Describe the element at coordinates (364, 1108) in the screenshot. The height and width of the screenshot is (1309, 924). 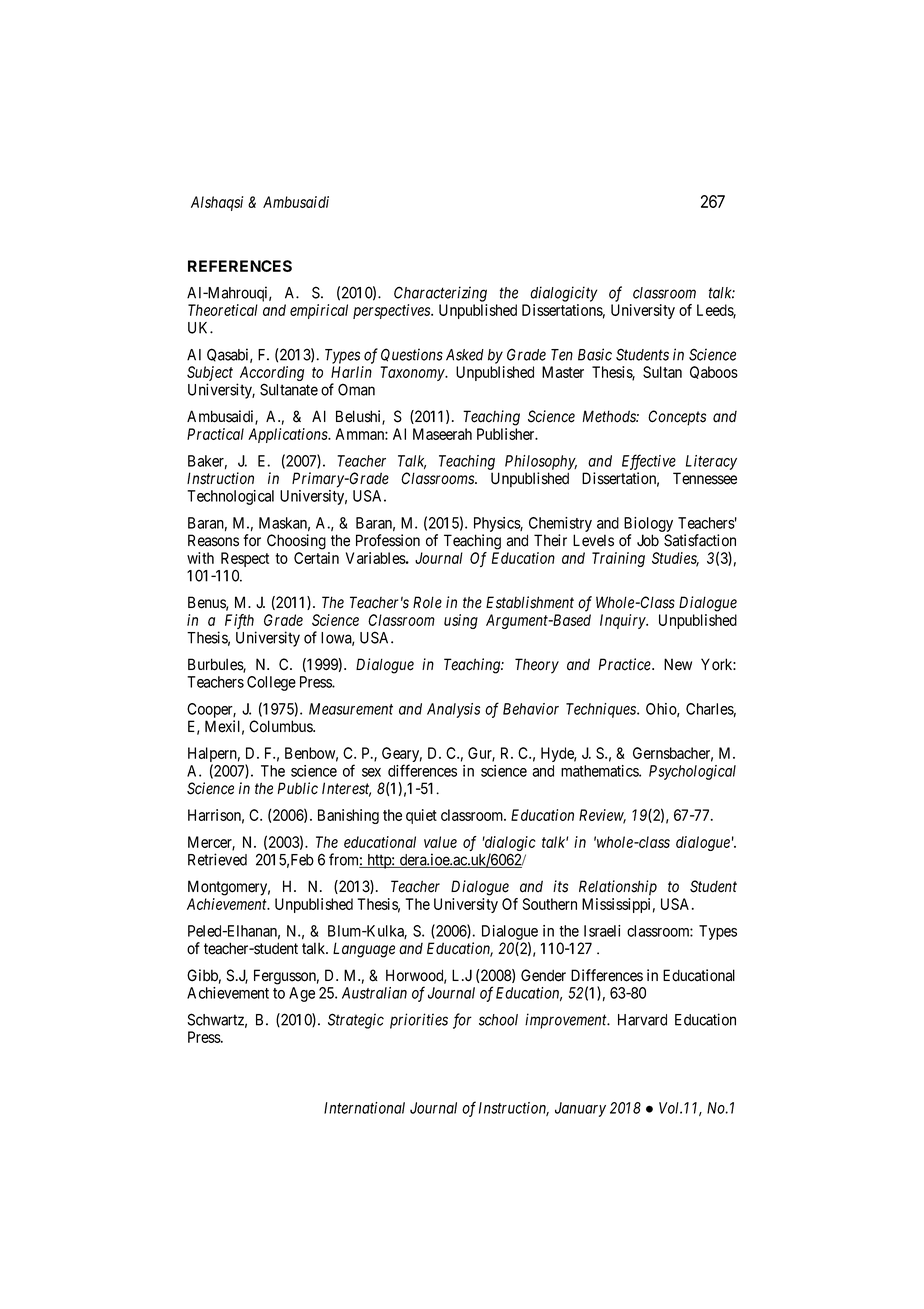
I see `International` at that location.
